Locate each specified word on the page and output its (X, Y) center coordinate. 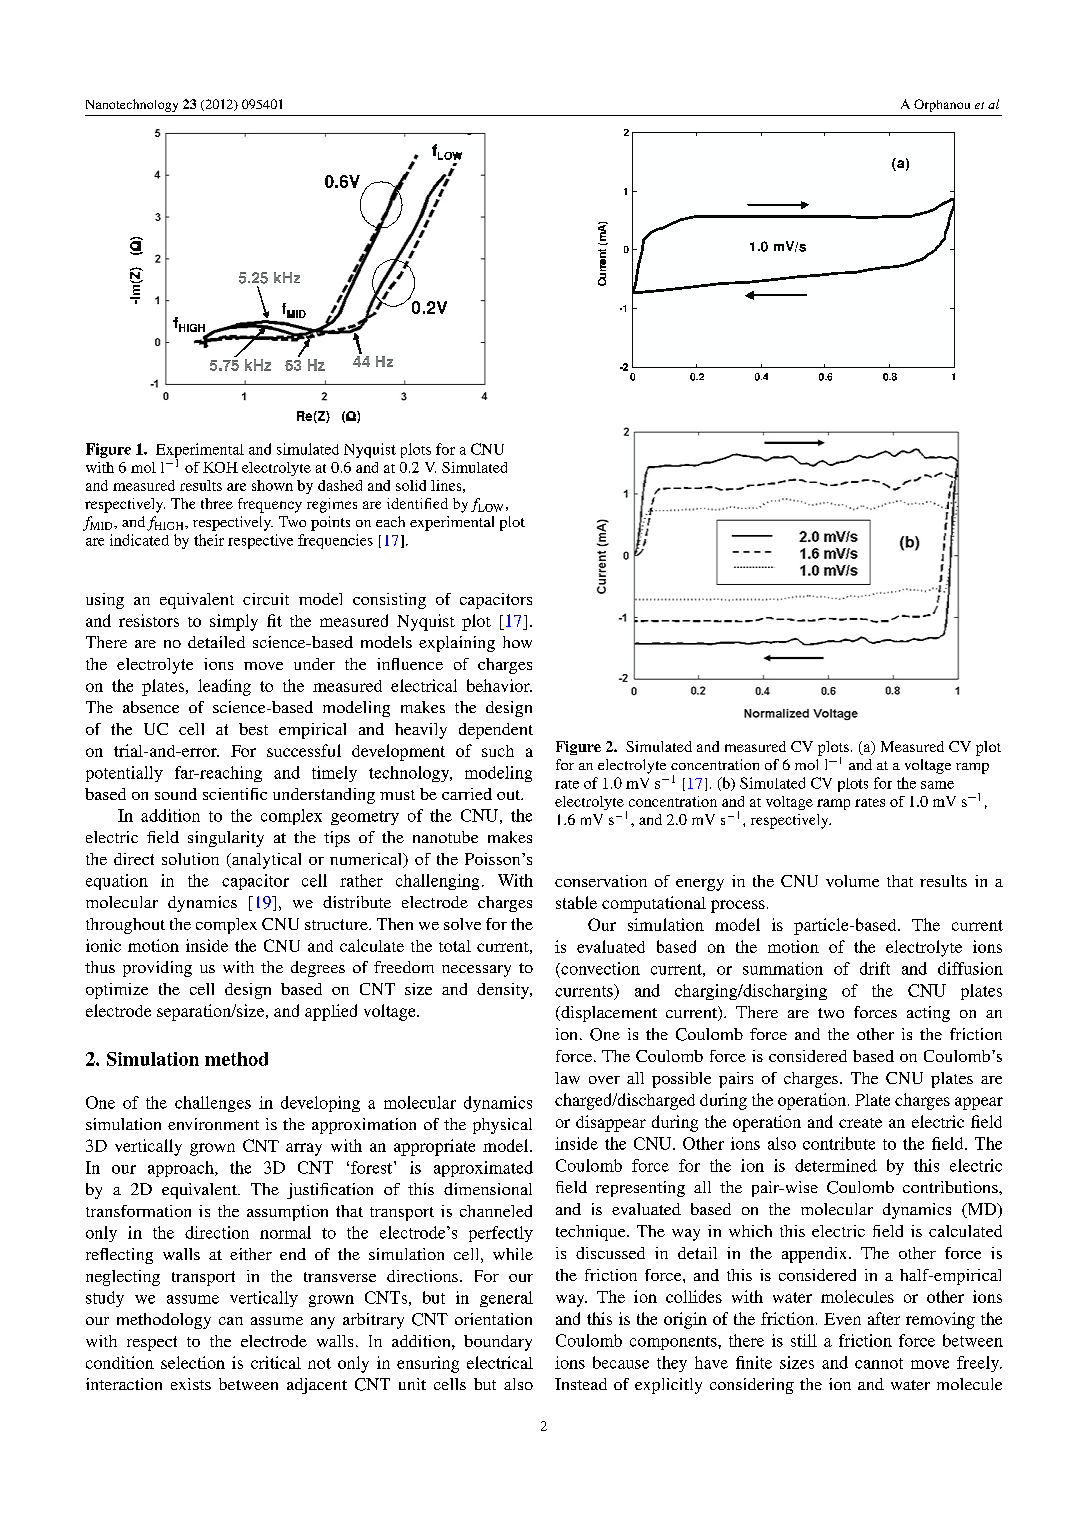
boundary (498, 1343)
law (567, 1078)
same (937, 785)
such (498, 751)
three (217, 503)
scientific (235, 794)
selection (193, 1362)
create (860, 1123)
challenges (213, 1104)
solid (411, 485)
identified (417, 503)
